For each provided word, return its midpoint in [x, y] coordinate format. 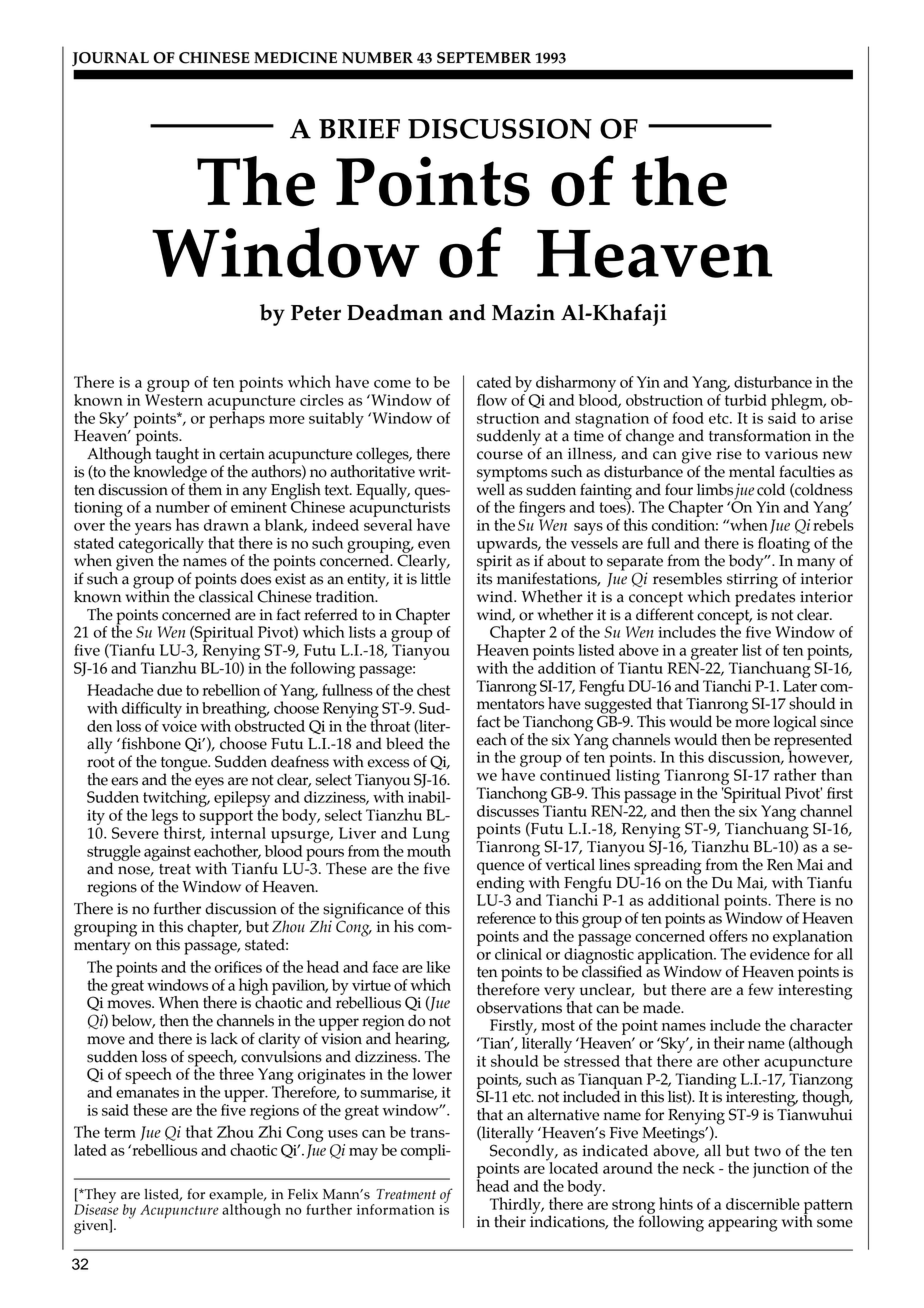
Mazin [523, 312]
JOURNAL [110, 59]
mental [752, 471]
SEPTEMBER [484, 58]
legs [165, 818]
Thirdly [516, 1206]
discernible [763, 1204]
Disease [96, 1208]
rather [795, 774]
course [500, 455]
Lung [431, 836]
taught [177, 456]
